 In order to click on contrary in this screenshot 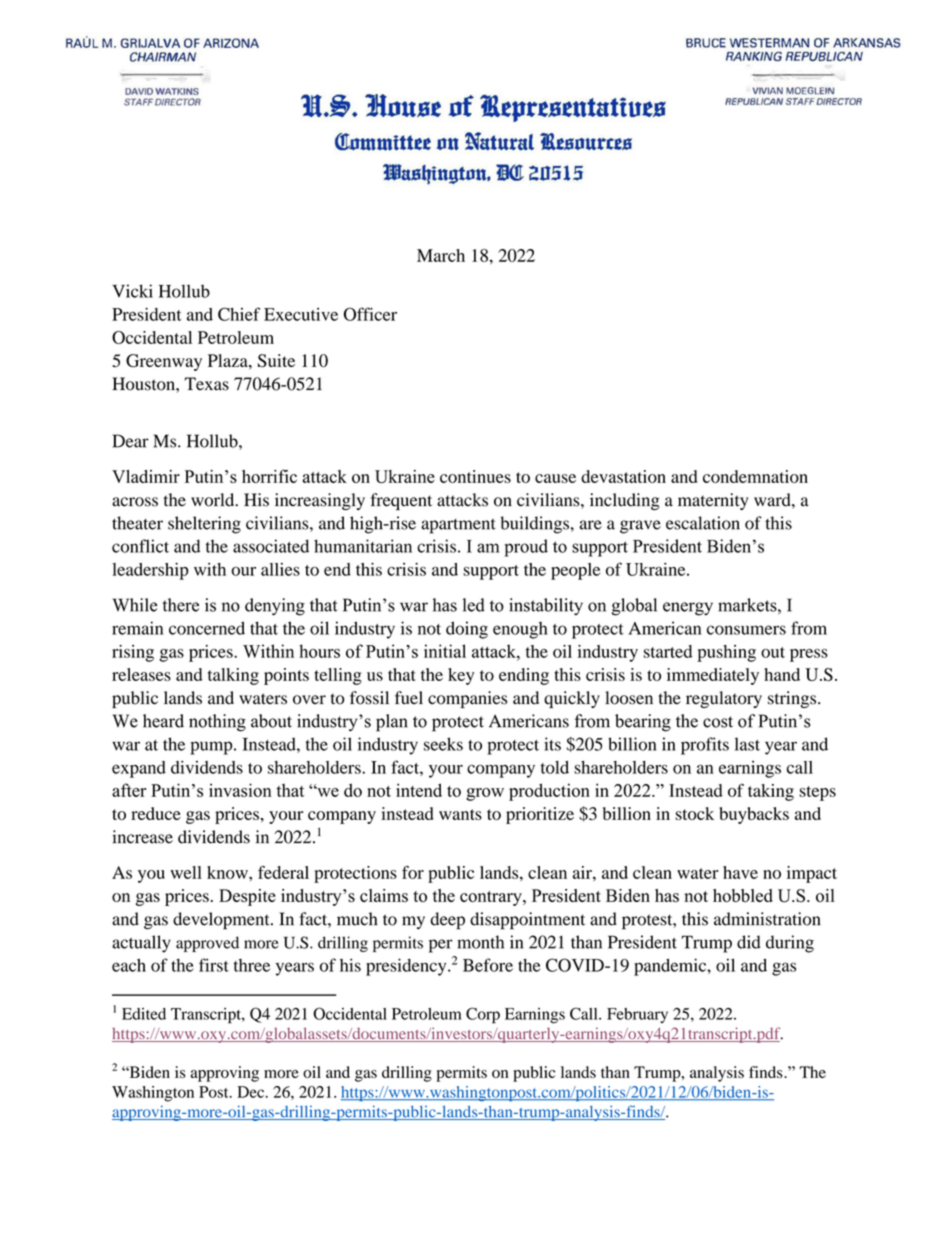, I will do `click(492, 898)`.
